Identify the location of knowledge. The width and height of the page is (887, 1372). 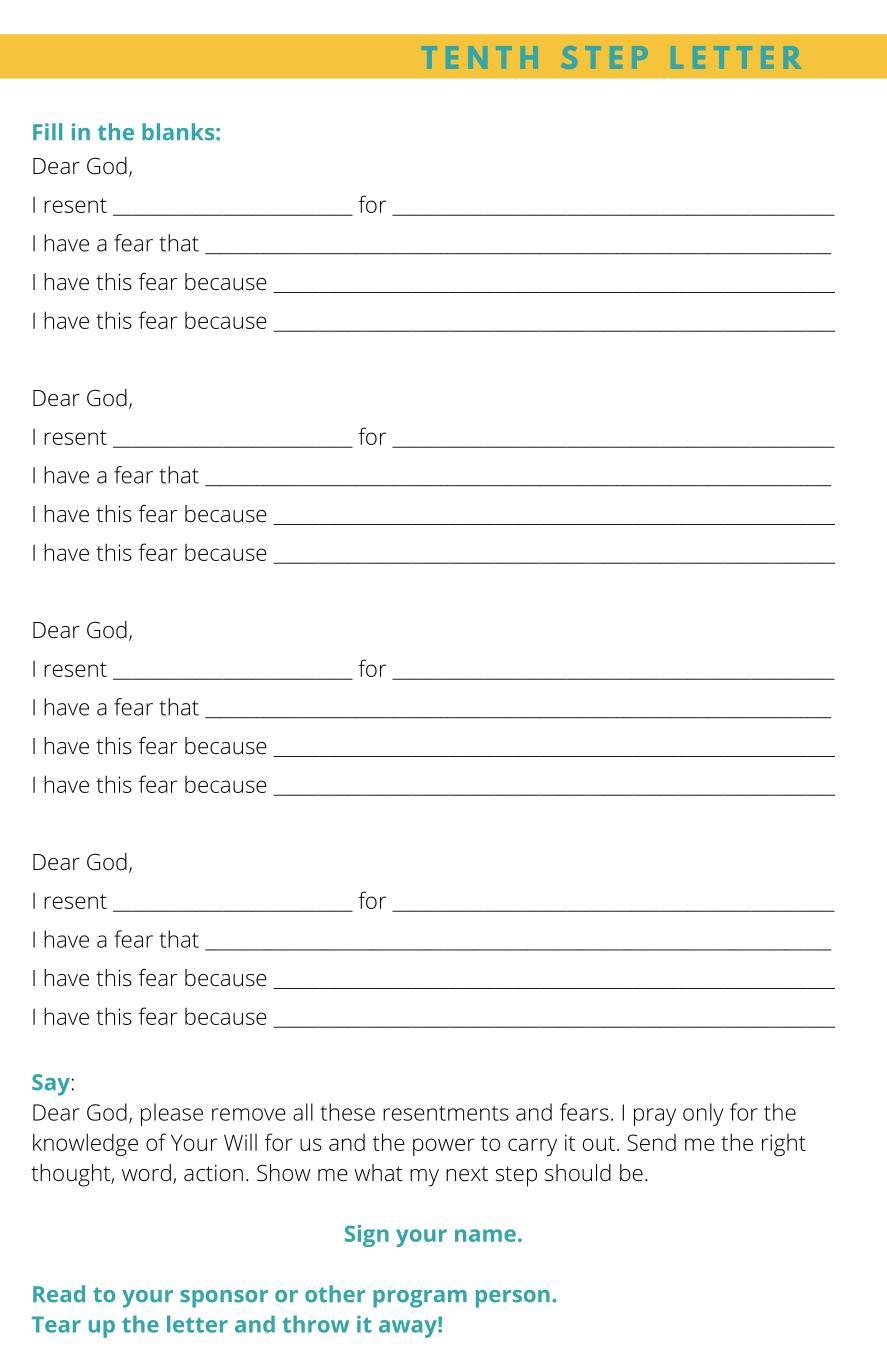
(85, 1144).
